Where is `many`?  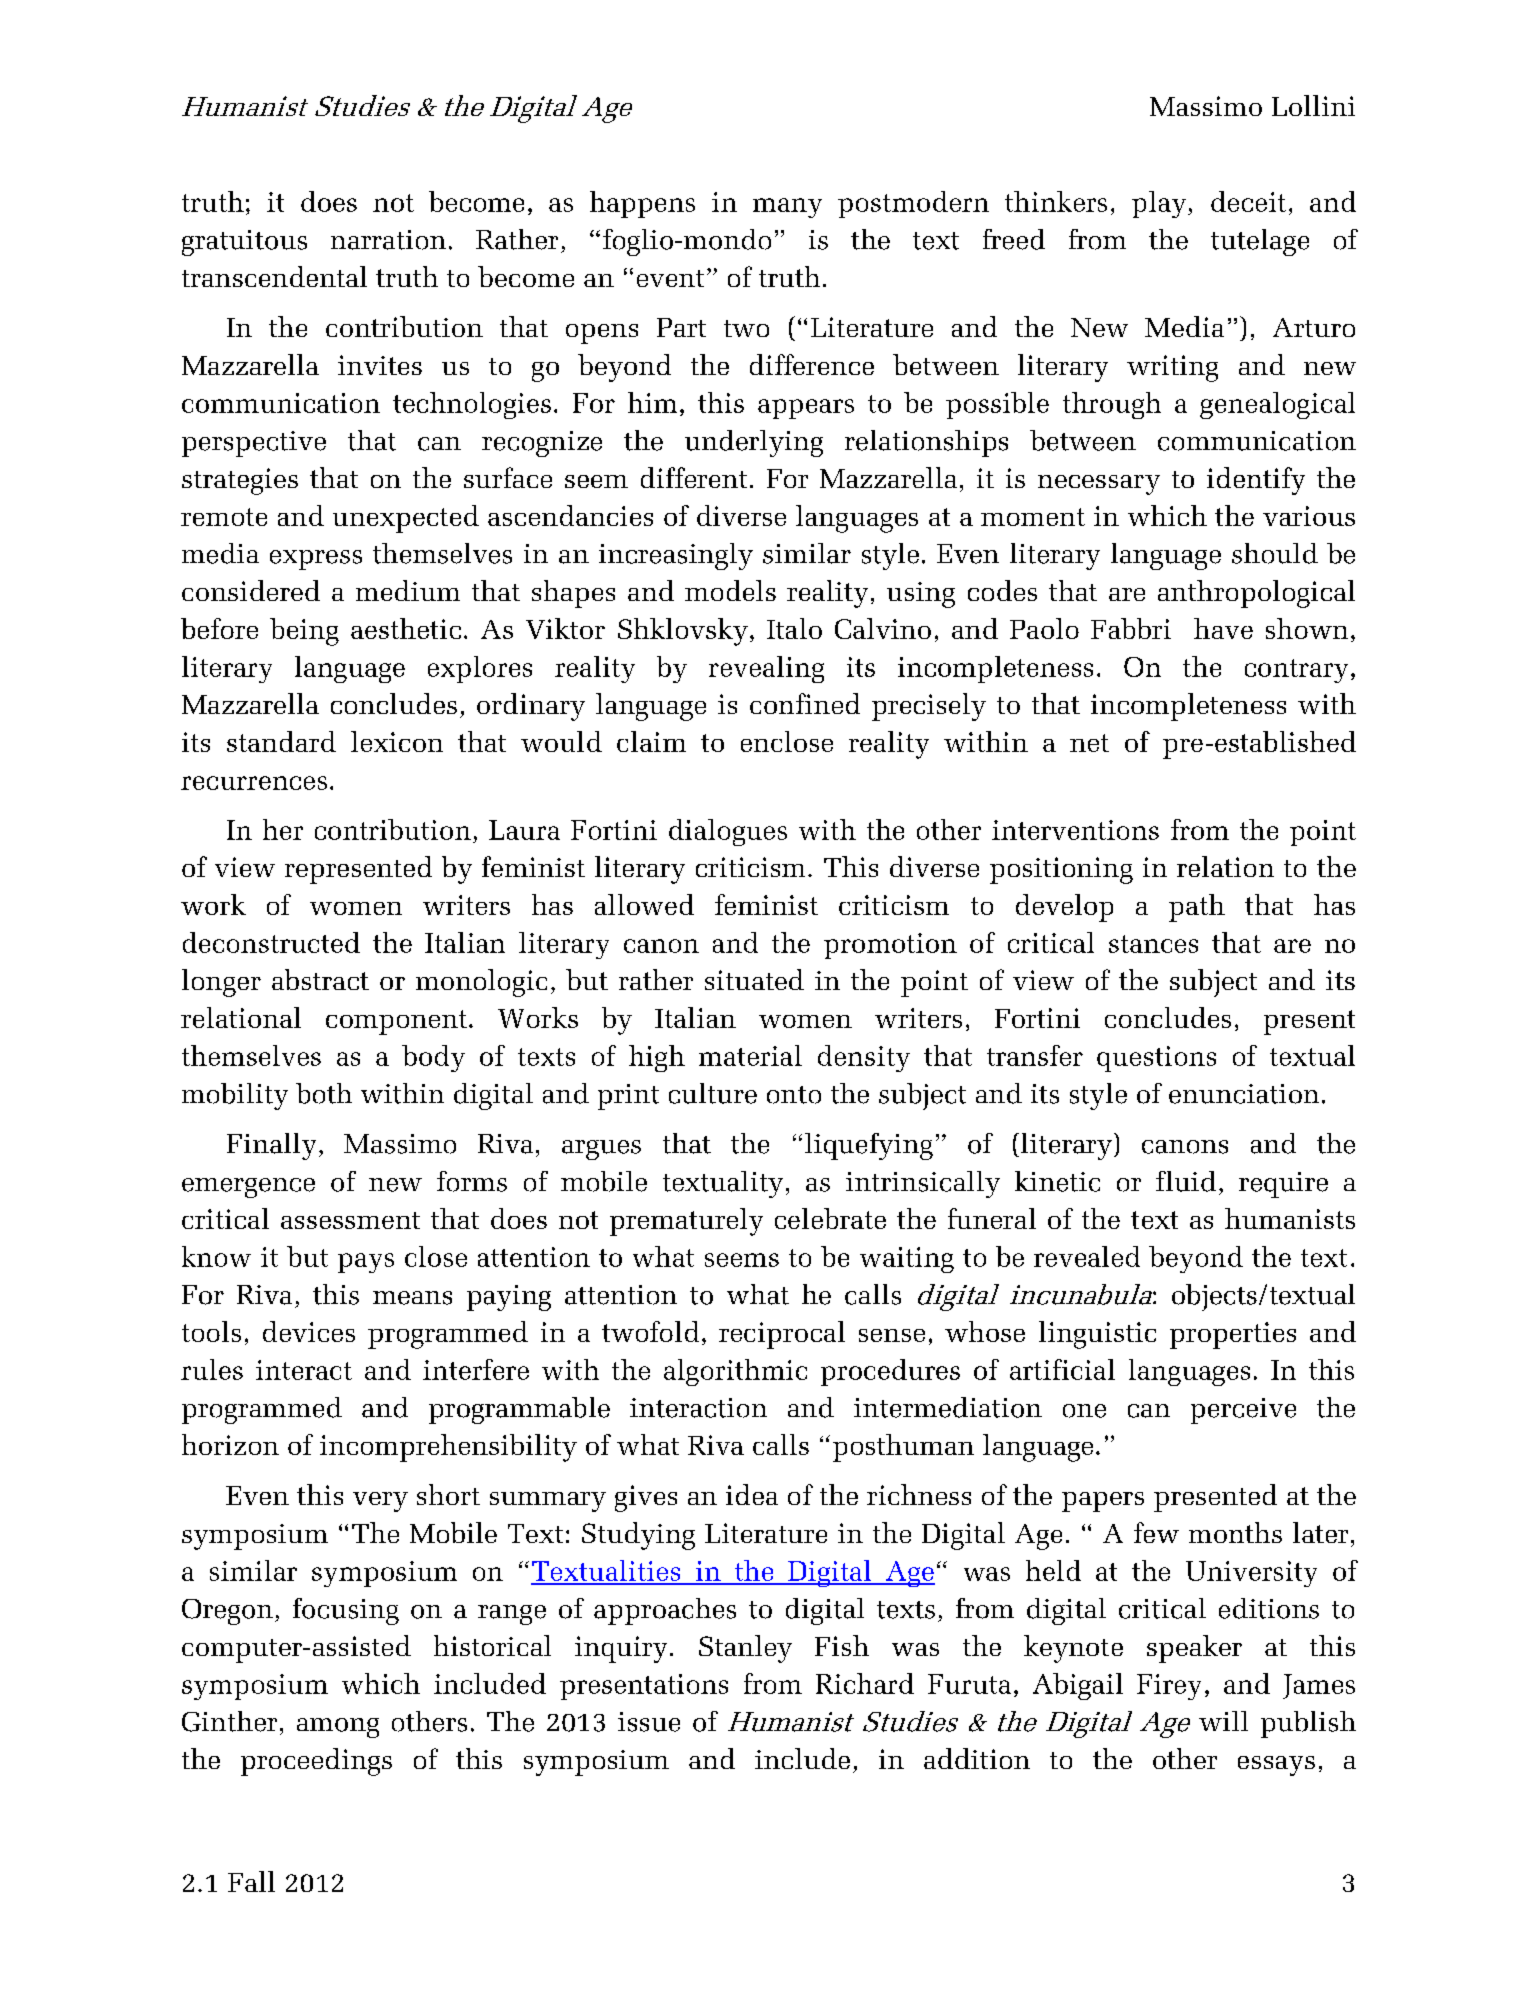 many is located at coordinates (787, 208).
